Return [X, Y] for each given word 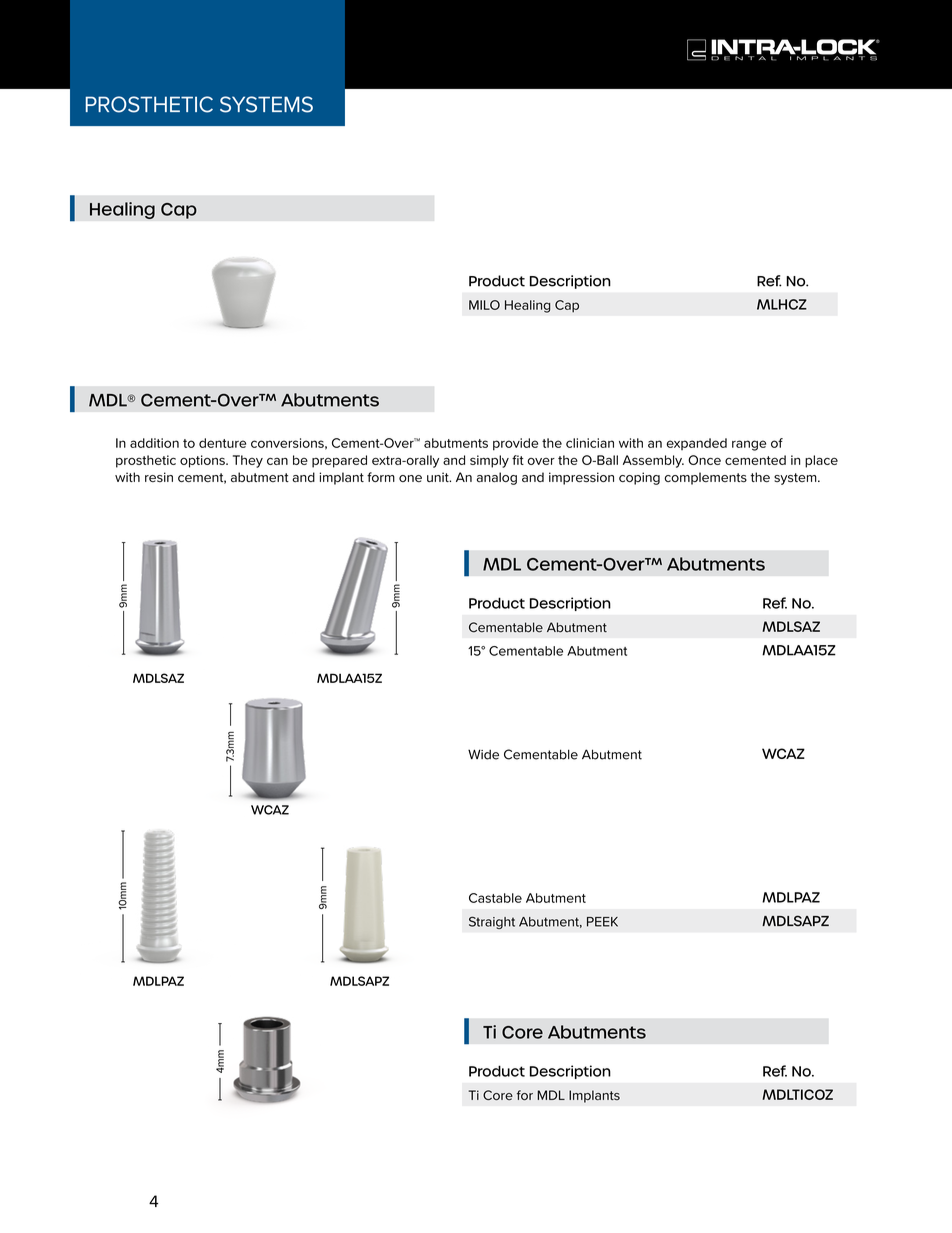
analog [497, 478]
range [749, 445]
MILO [484, 305]
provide [515, 444]
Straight [492, 922]
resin [159, 477]
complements [705, 478]
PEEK [602, 922]
